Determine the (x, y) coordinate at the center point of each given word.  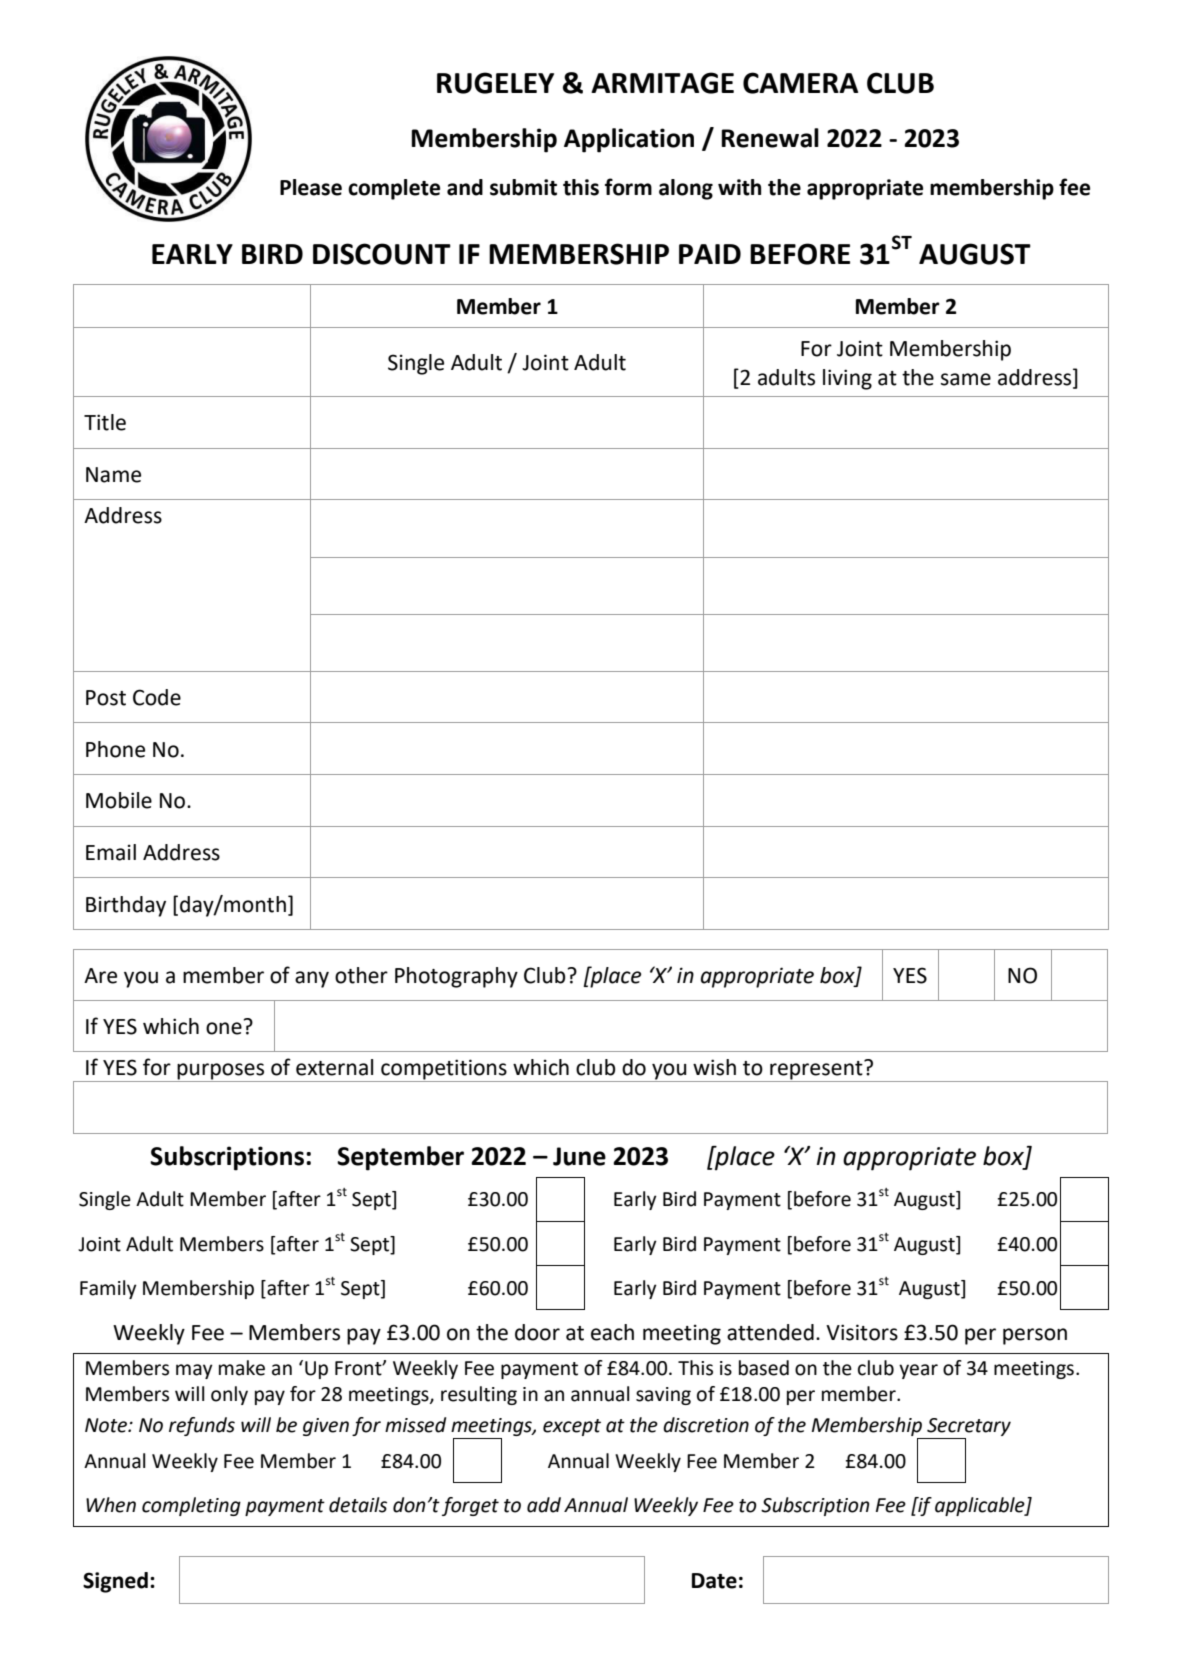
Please (311, 187)
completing (191, 1506)
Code (157, 697)
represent (816, 1071)
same (966, 379)
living (847, 379)
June (579, 1156)
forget (470, 1506)
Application (629, 140)
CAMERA (800, 83)
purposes (221, 1072)
